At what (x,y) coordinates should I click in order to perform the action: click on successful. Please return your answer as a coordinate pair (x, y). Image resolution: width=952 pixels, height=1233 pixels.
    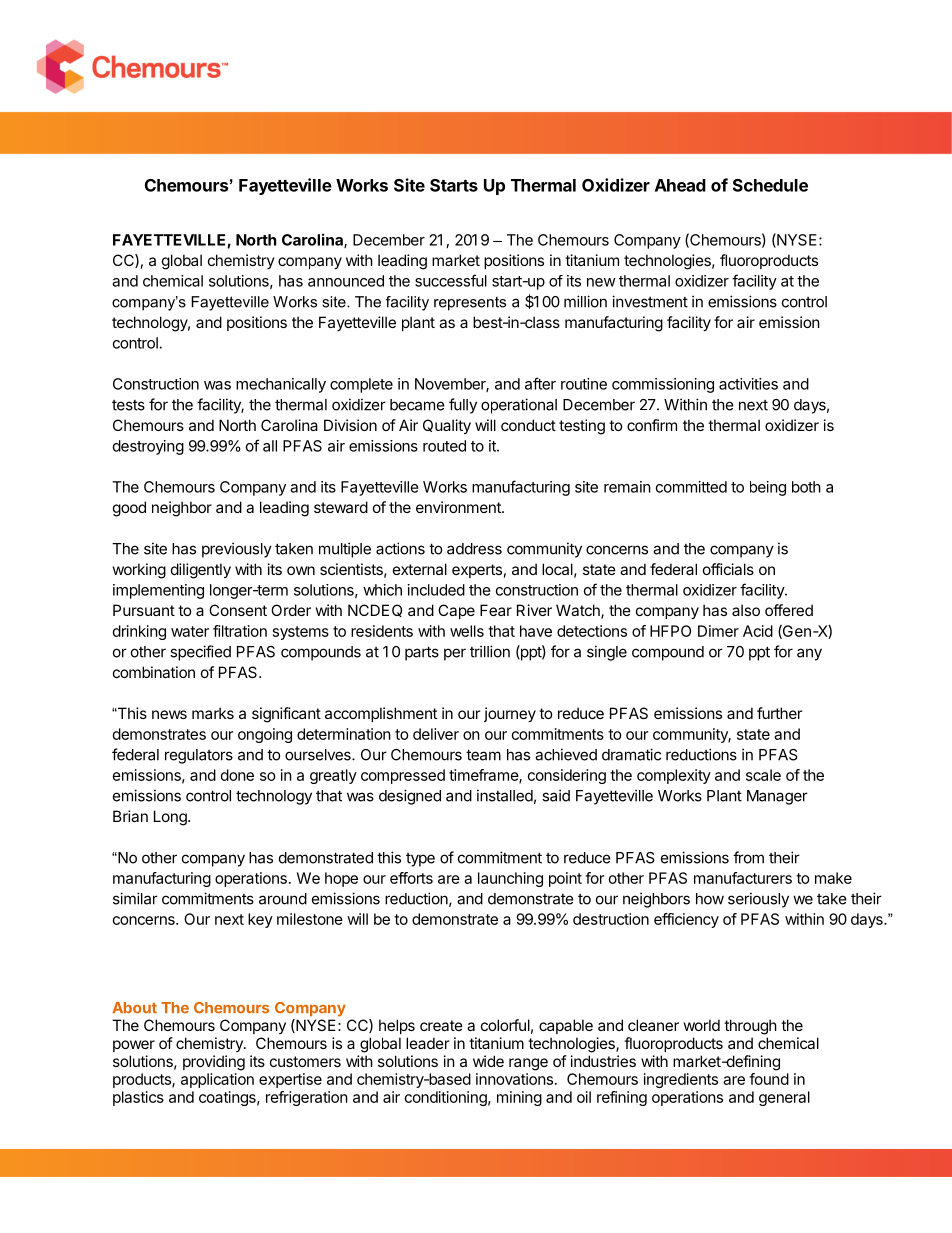
    Looking at the image, I should click on (451, 280).
